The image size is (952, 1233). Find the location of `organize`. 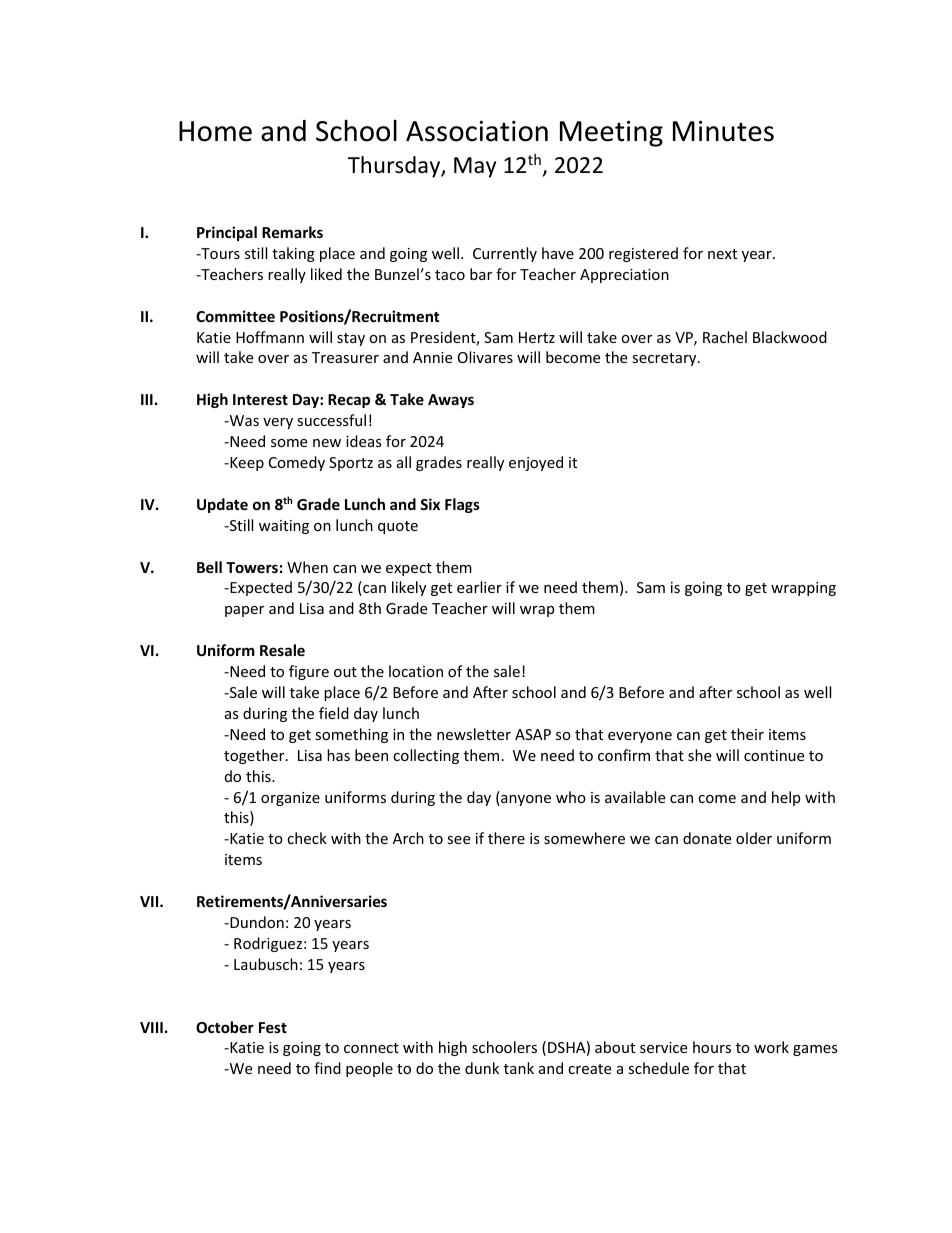

organize is located at coordinates (290, 799).
